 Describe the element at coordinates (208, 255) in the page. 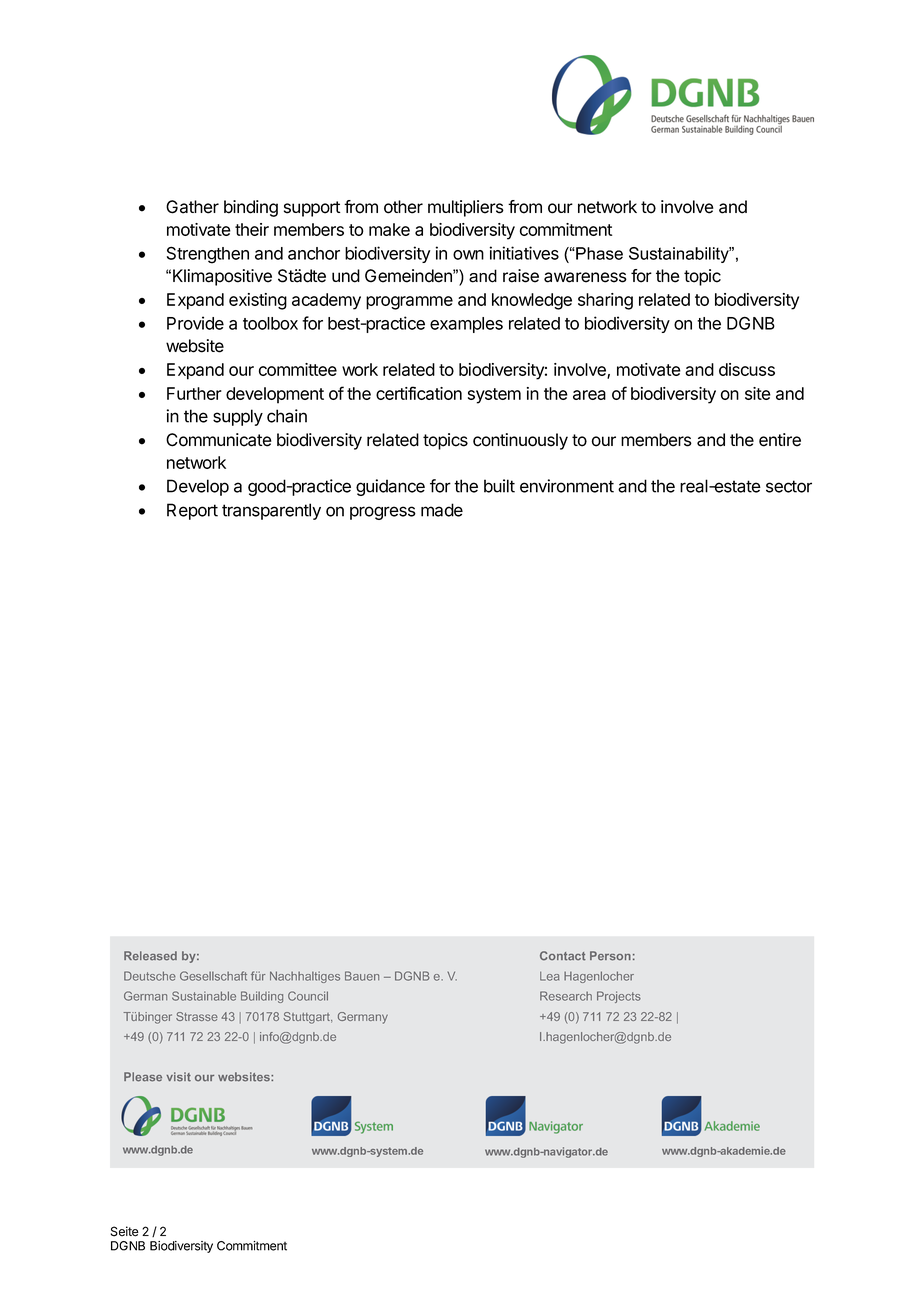

I see `Strengthen` at that location.
